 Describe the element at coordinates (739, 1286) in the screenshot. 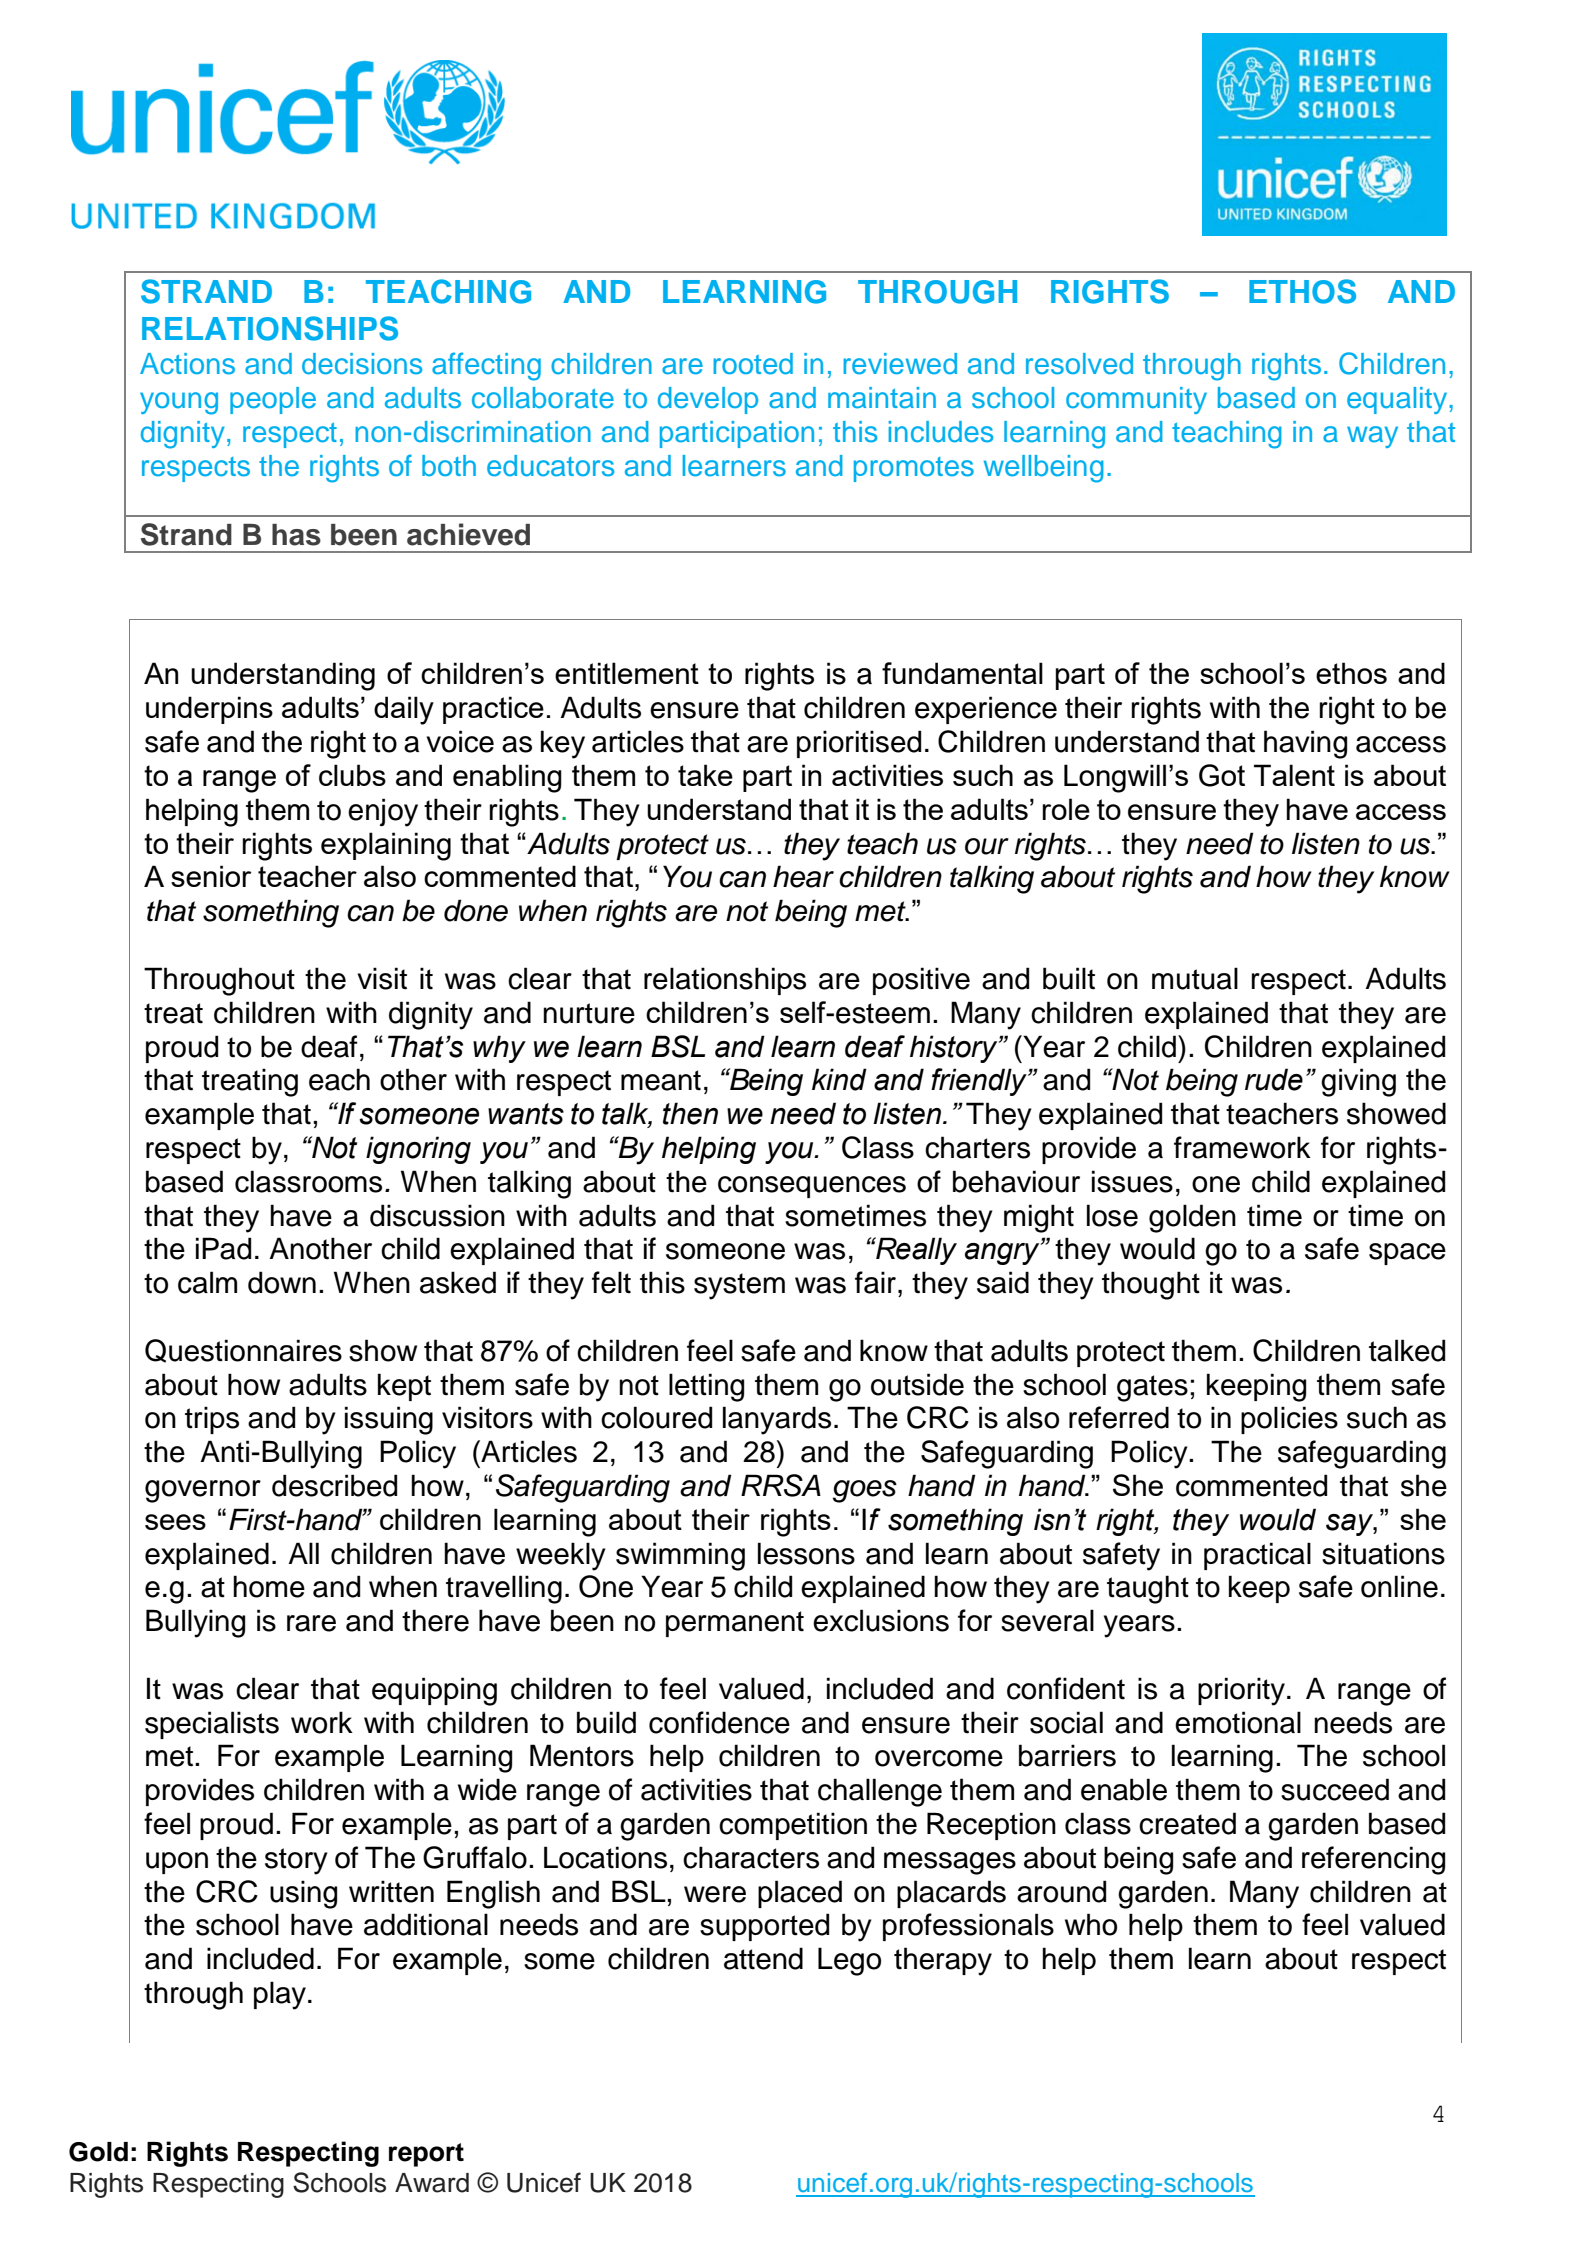

I see `system` at that location.
